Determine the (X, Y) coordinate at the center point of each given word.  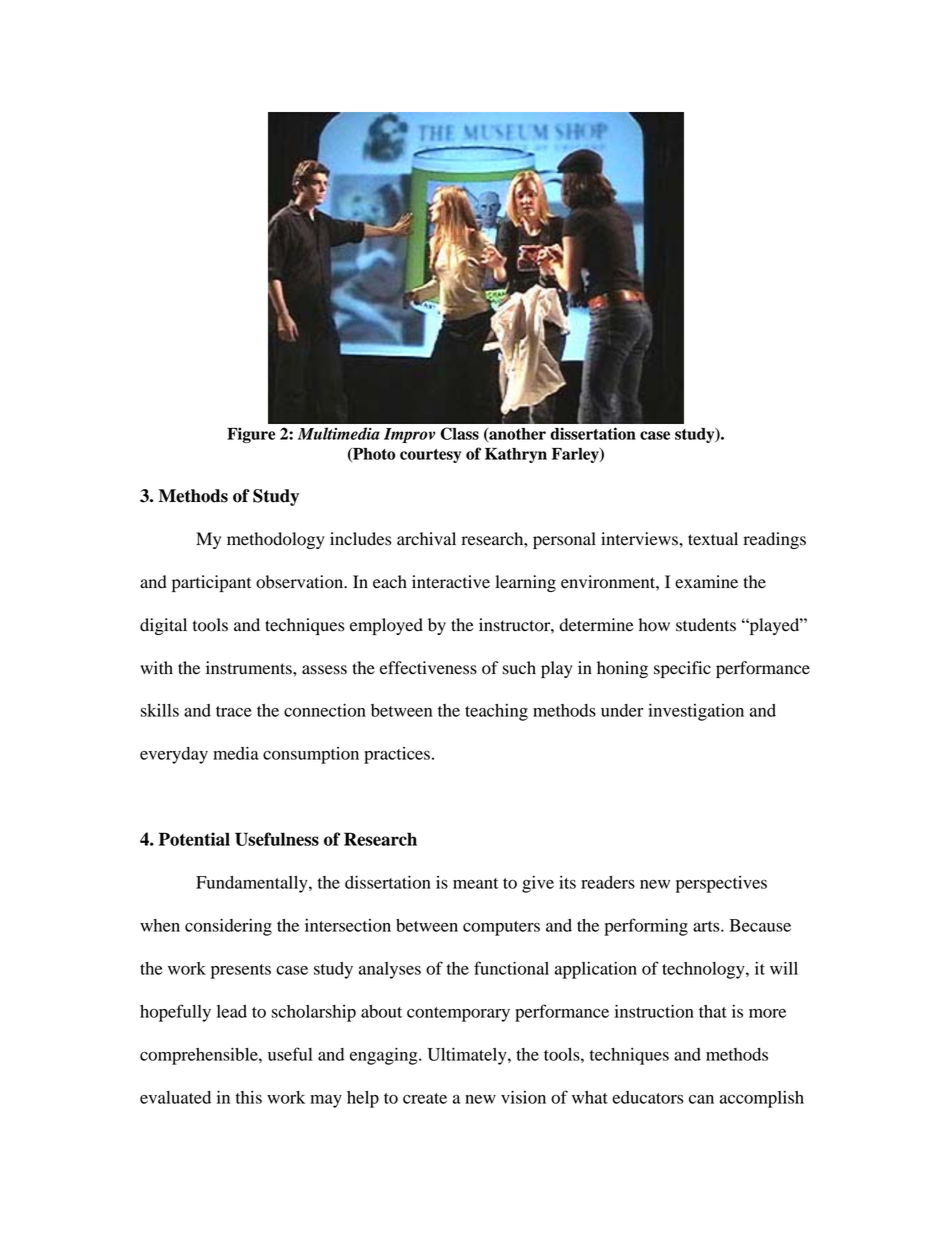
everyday (174, 755)
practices (397, 755)
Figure (251, 435)
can (701, 1099)
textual (713, 539)
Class (460, 433)
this (249, 1097)
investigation (696, 712)
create (425, 1098)
